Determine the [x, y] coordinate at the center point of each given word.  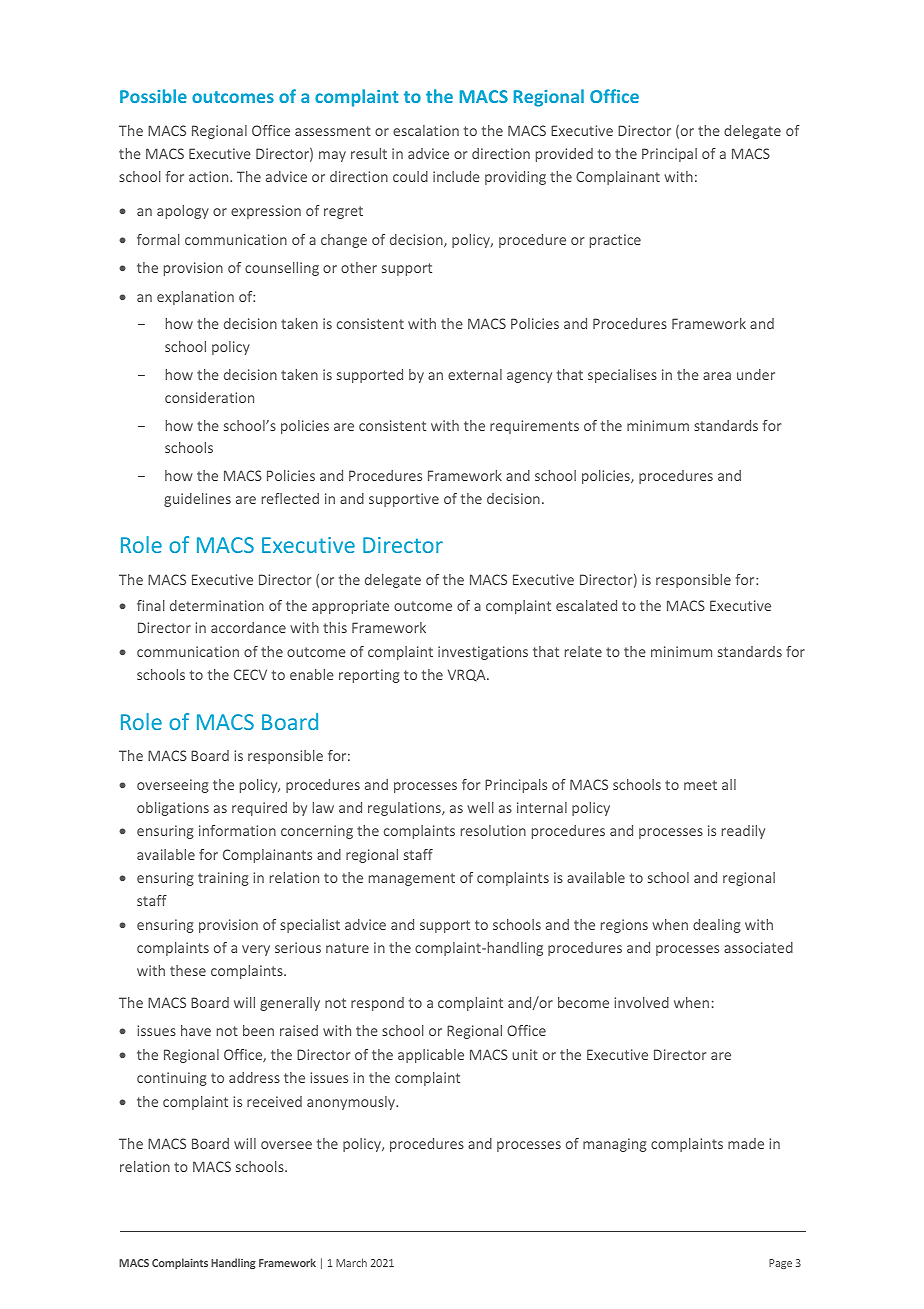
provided [564, 155]
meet [700, 785]
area [717, 376]
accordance [248, 627]
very [256, 950]
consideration [209, 397]
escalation [426, 130]
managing [615, 1145]
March [351, 1262]
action [210, 176]
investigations [483, 653]
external [475, 374]
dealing [717, 926]
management [412, 879]
